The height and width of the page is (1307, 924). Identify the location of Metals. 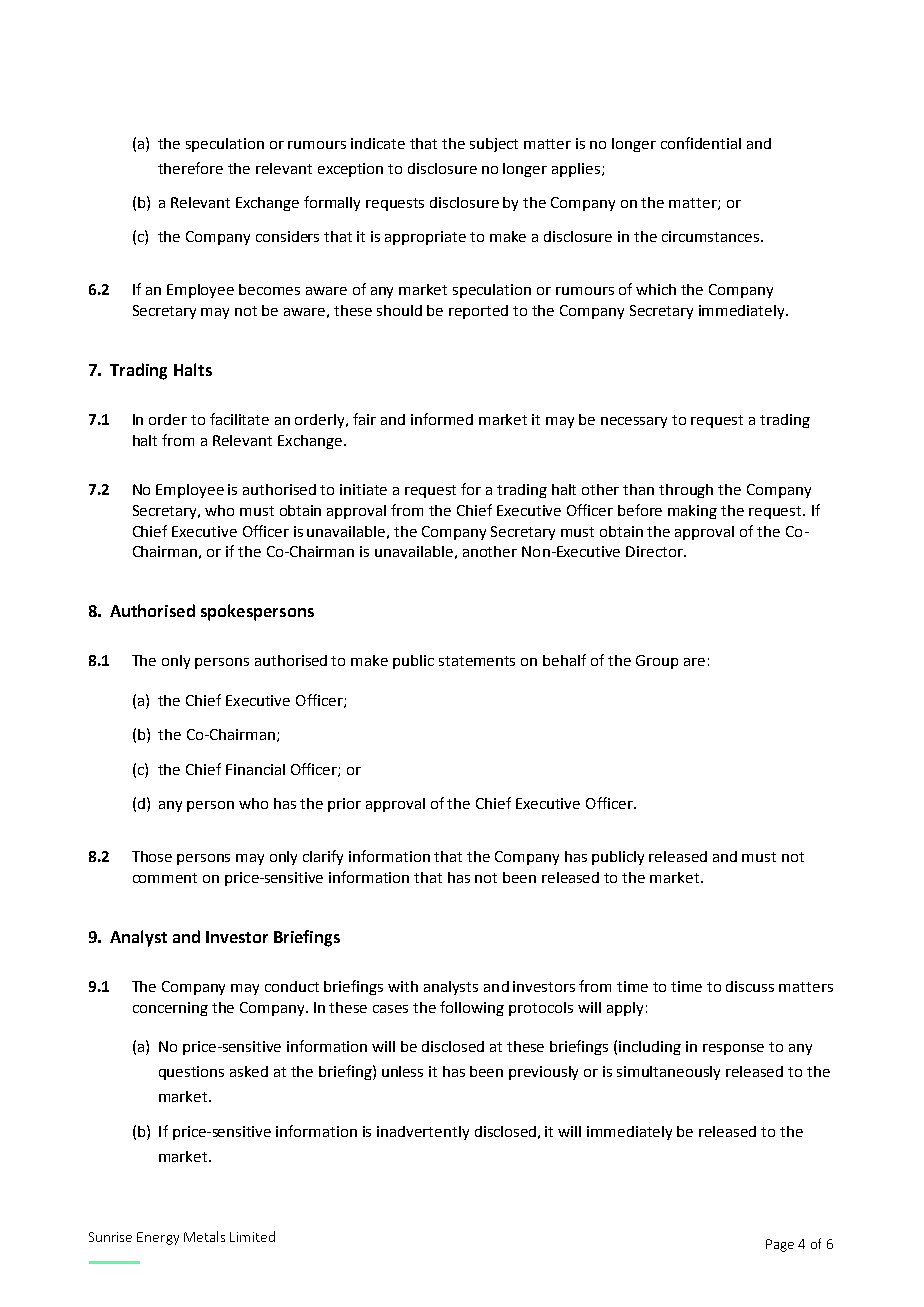
(204, 1236).
